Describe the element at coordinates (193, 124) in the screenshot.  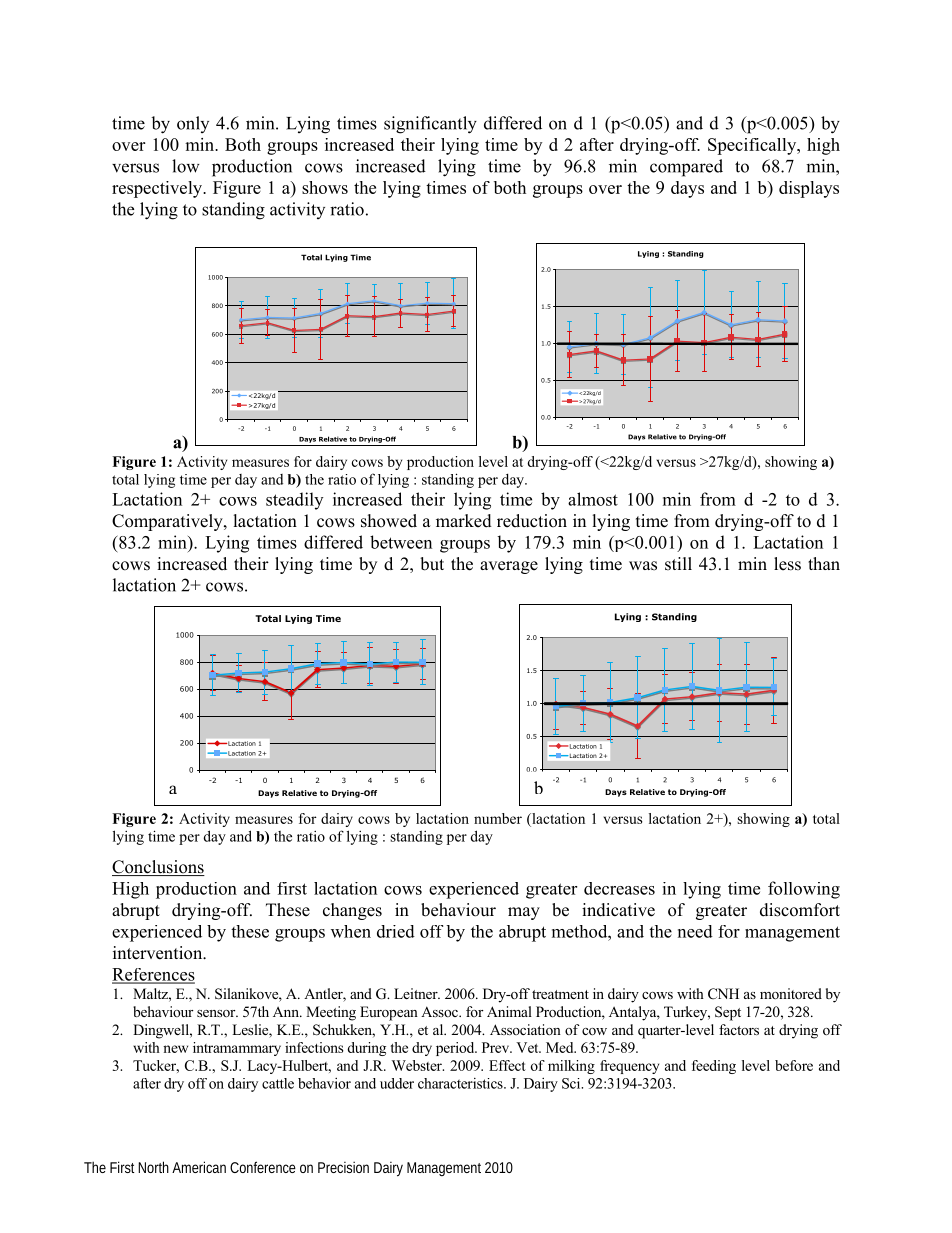
I see `only` at that location.
